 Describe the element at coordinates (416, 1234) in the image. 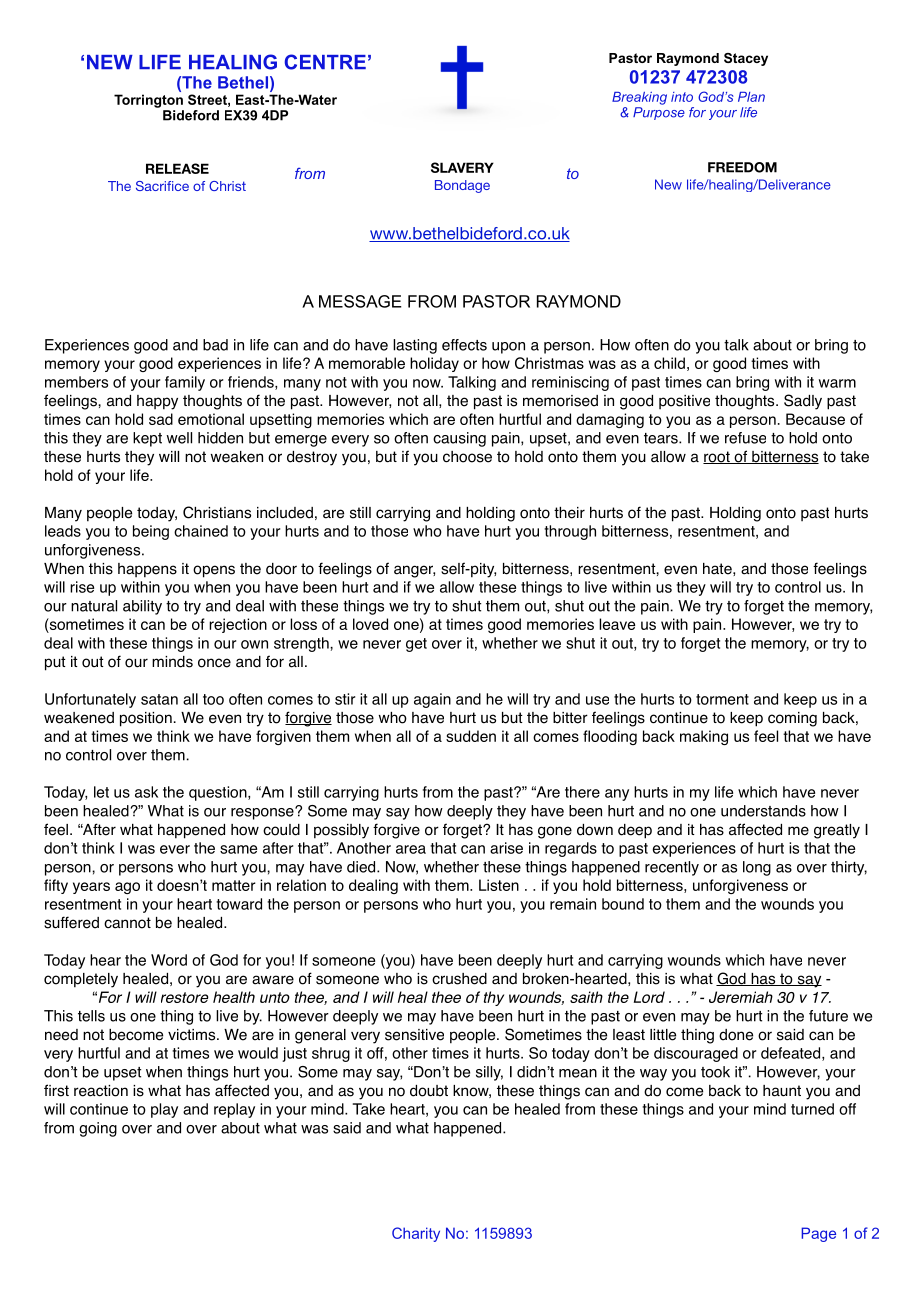

I see `Charity` at that location.
